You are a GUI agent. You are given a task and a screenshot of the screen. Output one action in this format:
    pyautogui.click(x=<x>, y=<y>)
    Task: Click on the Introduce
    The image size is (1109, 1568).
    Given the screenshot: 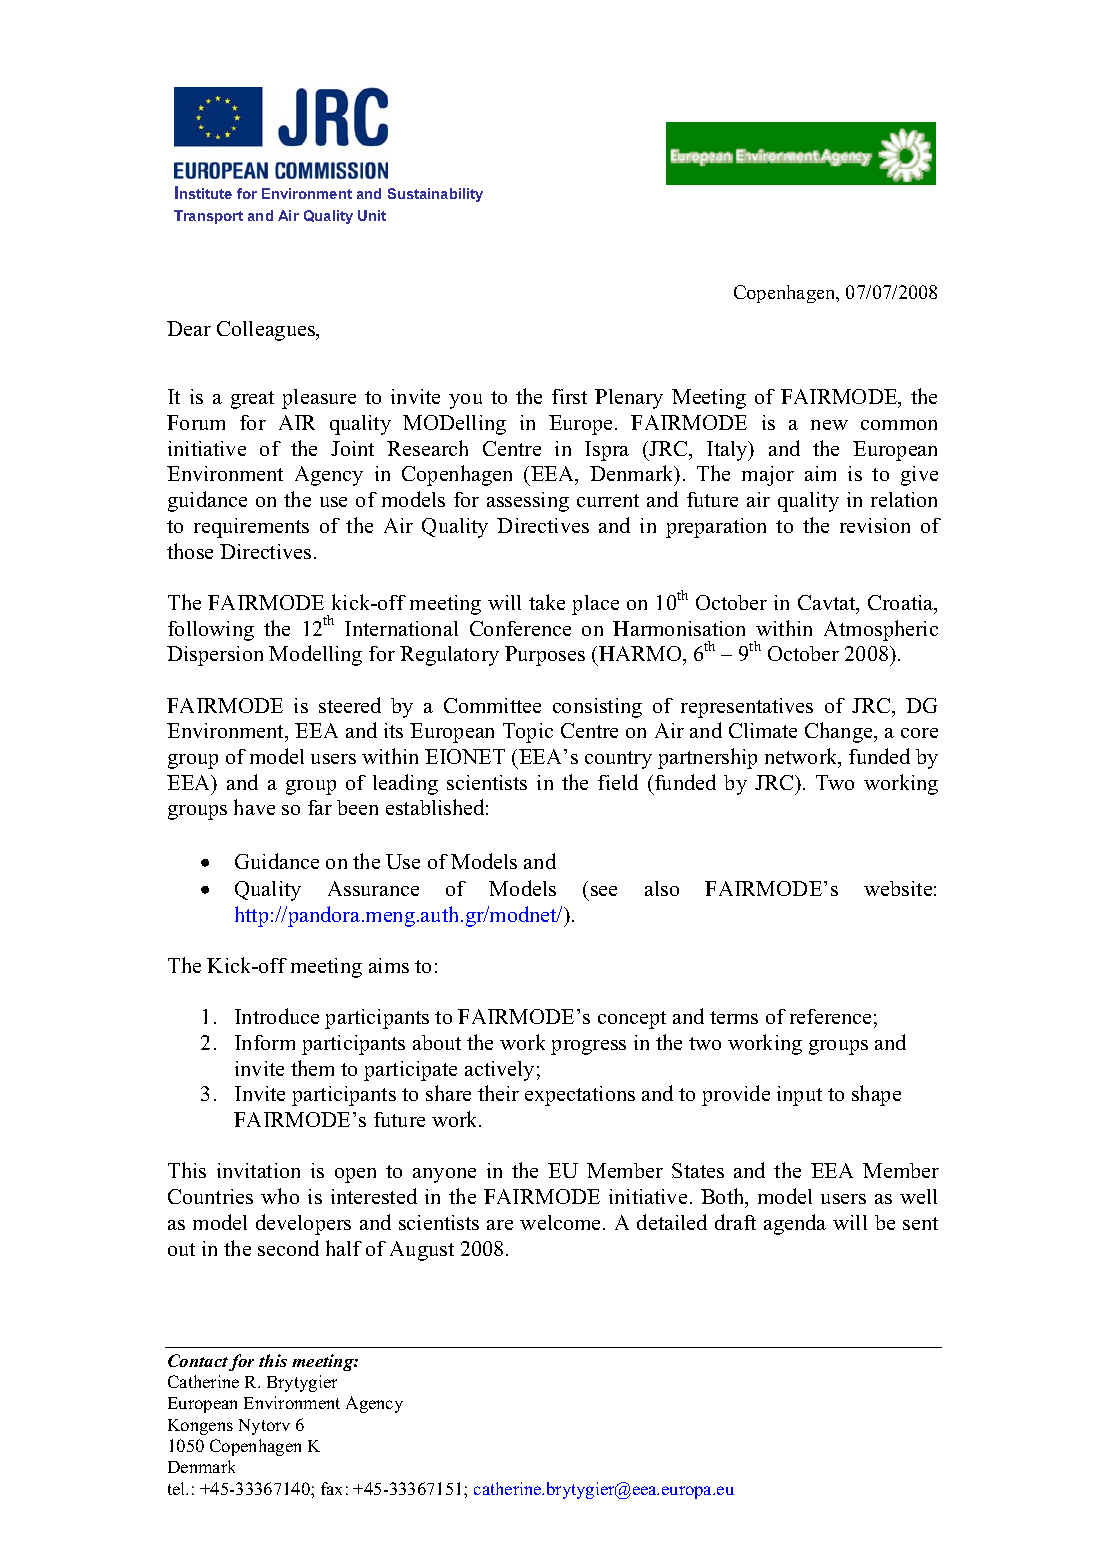 What is the action you would take?
    pyautogui.click(x=277, y=1016)
